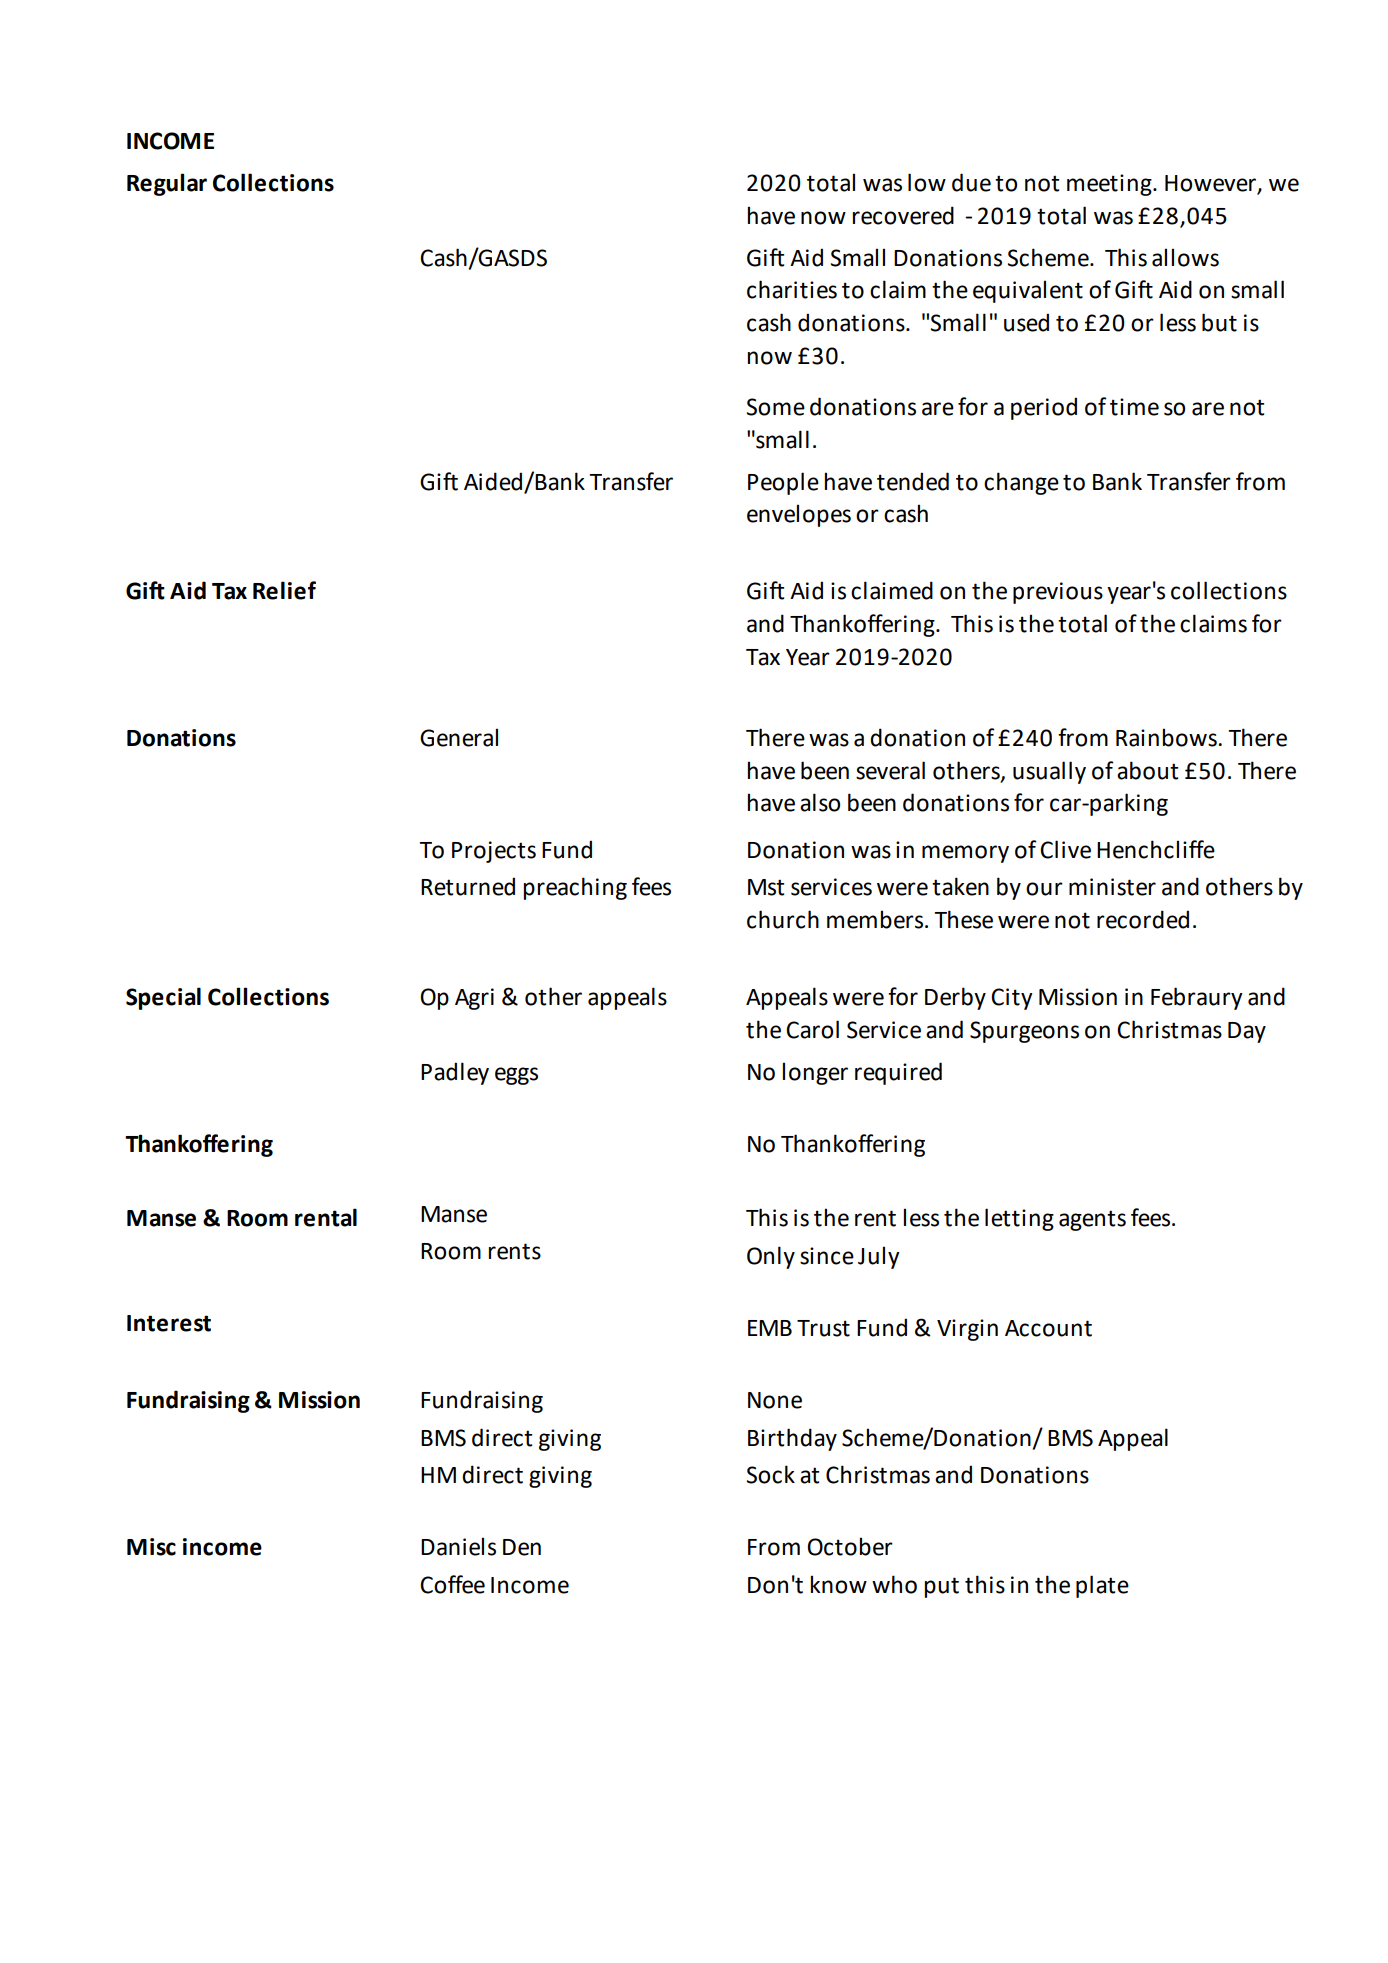  I want to click on Relief, so click(284, 590).
